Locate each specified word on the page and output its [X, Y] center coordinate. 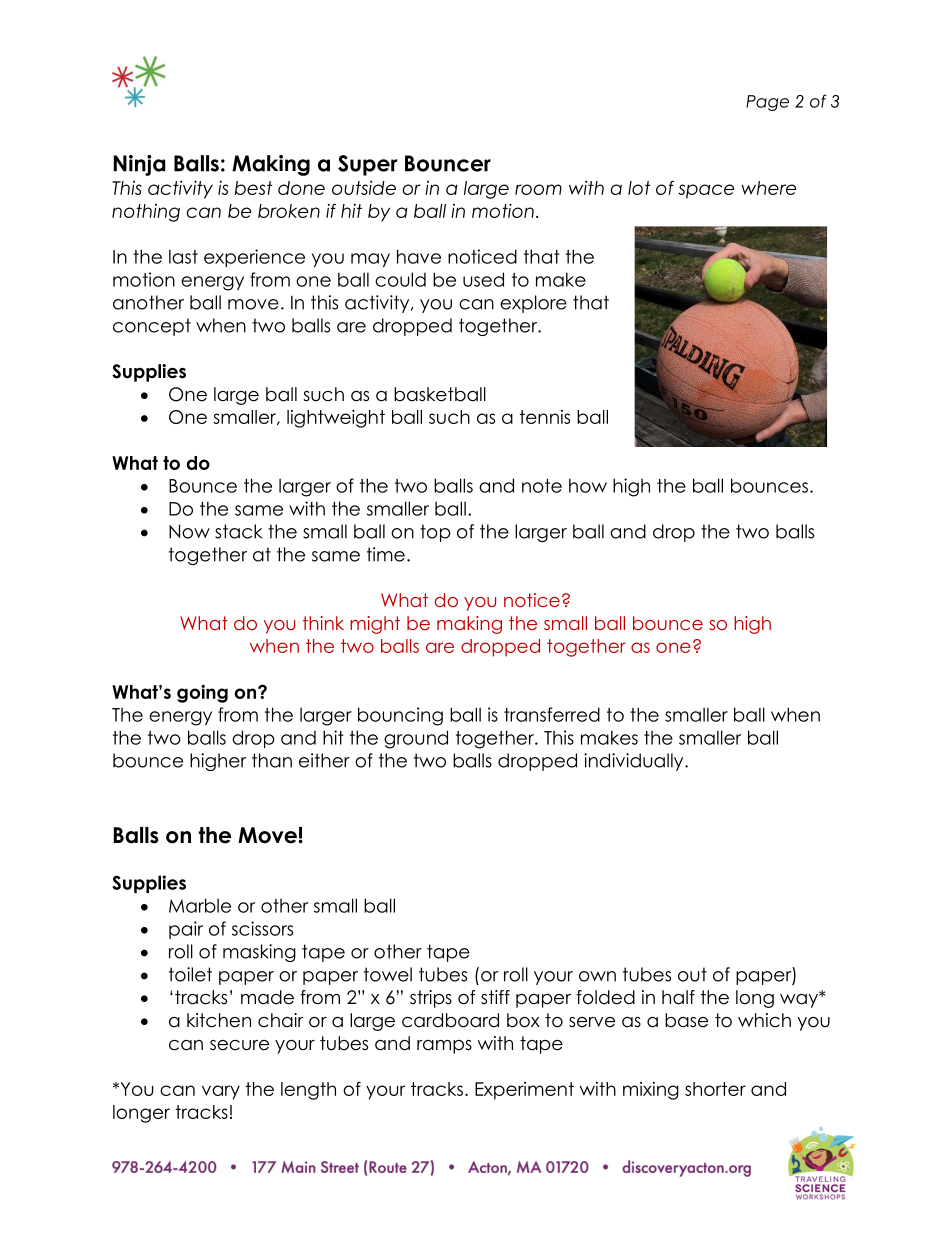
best [253, 188]
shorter [715, 1089]
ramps [444, 1047]
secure [239, 1045]
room [538, 189]
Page [767, 103]
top [435, 533]
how [588, 485]
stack [238, 531]
